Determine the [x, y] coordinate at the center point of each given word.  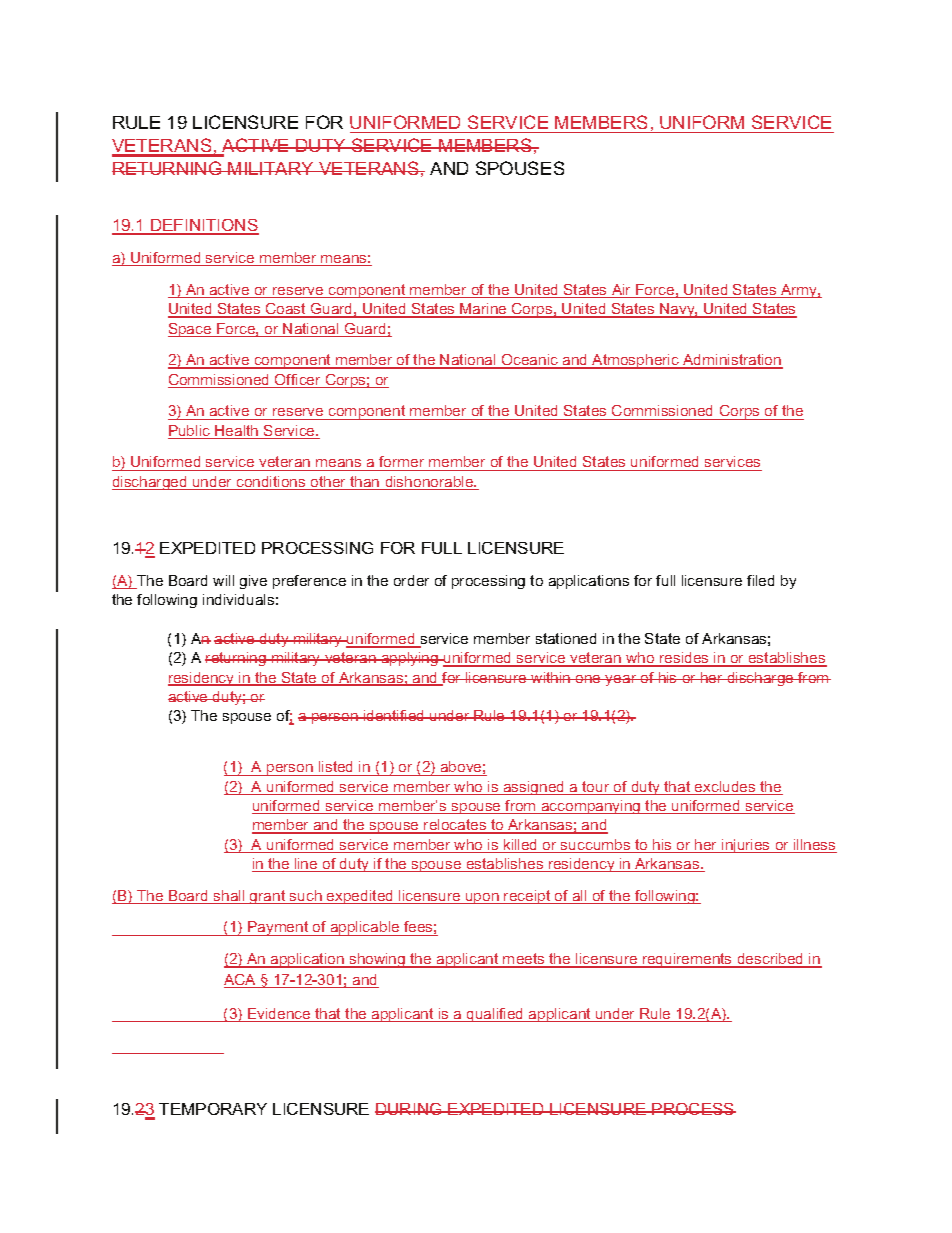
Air [622, 291]
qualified [495, 1015]
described [770, 960]
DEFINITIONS [204, 226]
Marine [483, 310]
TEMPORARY [213, 1109]
